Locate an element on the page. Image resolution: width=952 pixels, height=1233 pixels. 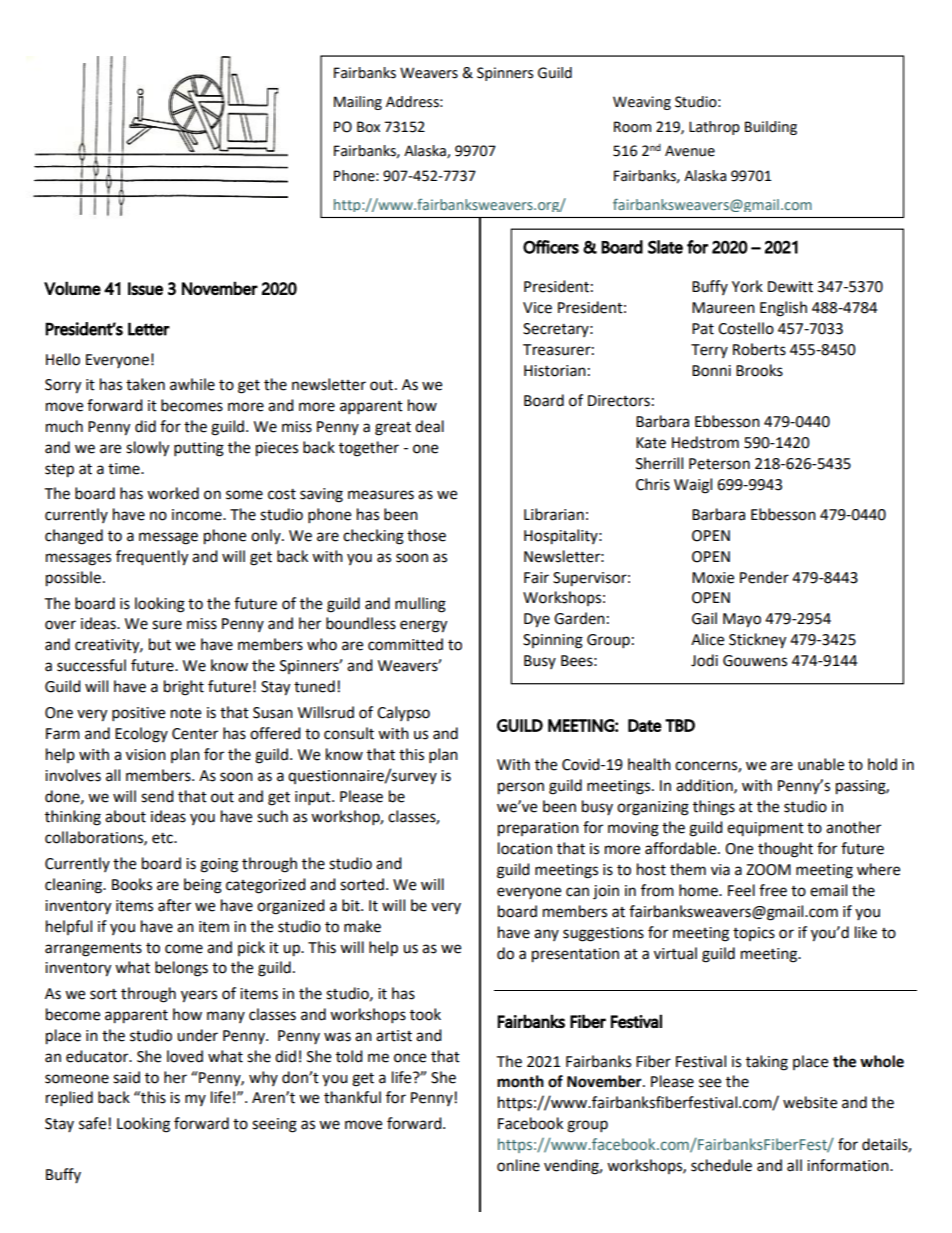
online is located at coordinates (518, 1165).
